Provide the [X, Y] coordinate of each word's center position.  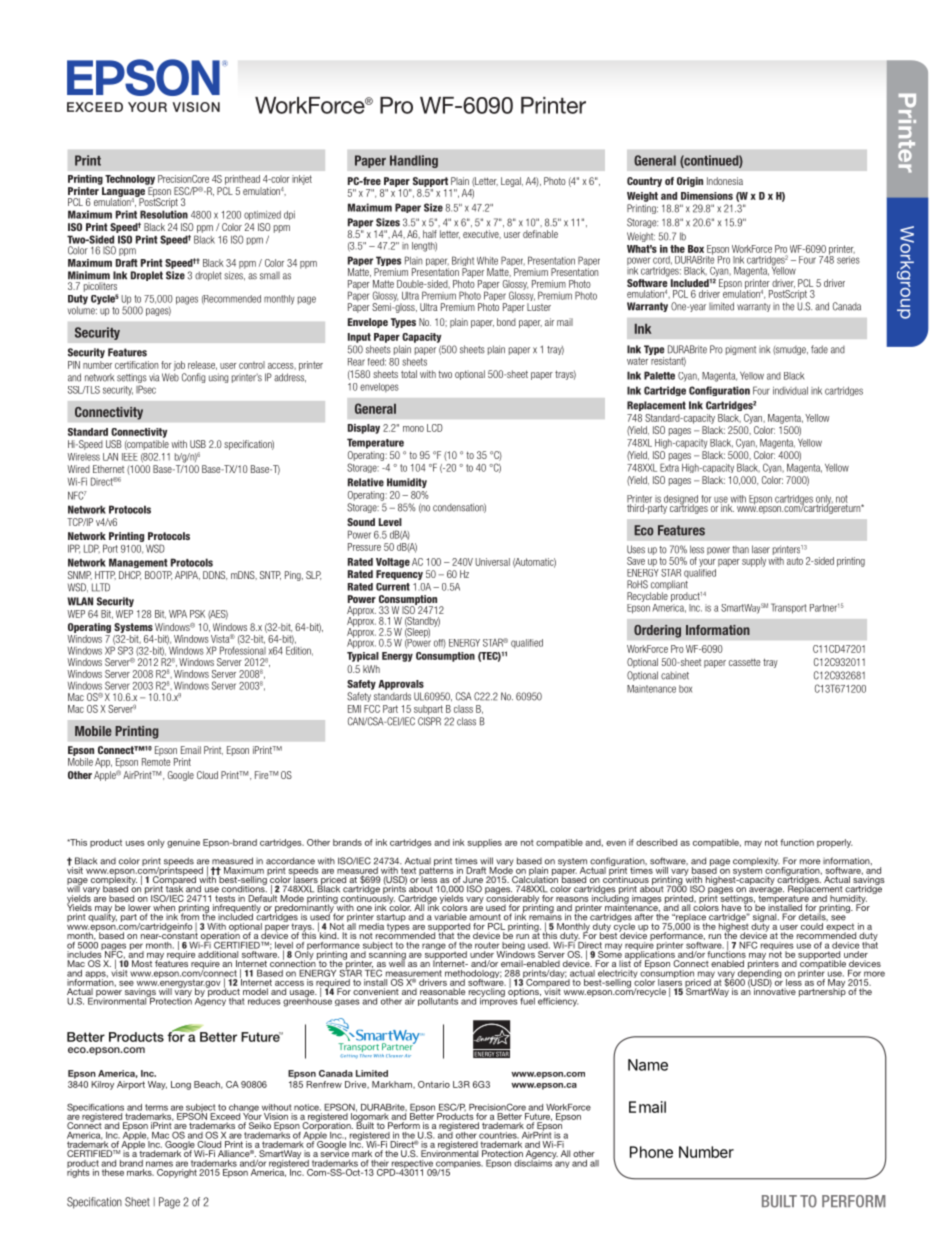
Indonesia [725, 181]
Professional [243, 649]
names [159, 1164]
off [440, 644]
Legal [512, 182]
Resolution [164, 214]
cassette [744, 662]
